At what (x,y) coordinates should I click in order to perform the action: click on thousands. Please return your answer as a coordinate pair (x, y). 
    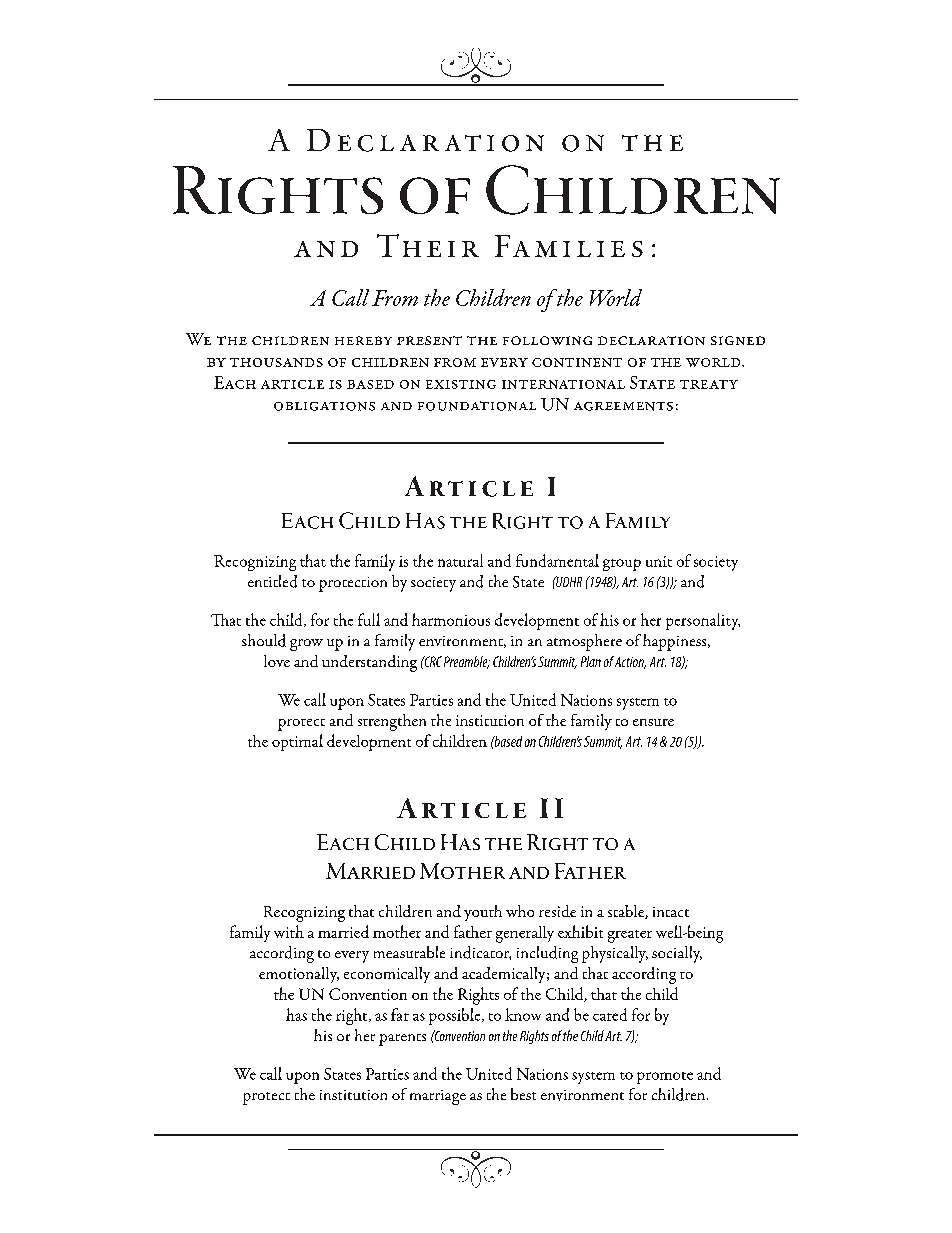
    Looking at the image, I should click on (276, 362).
